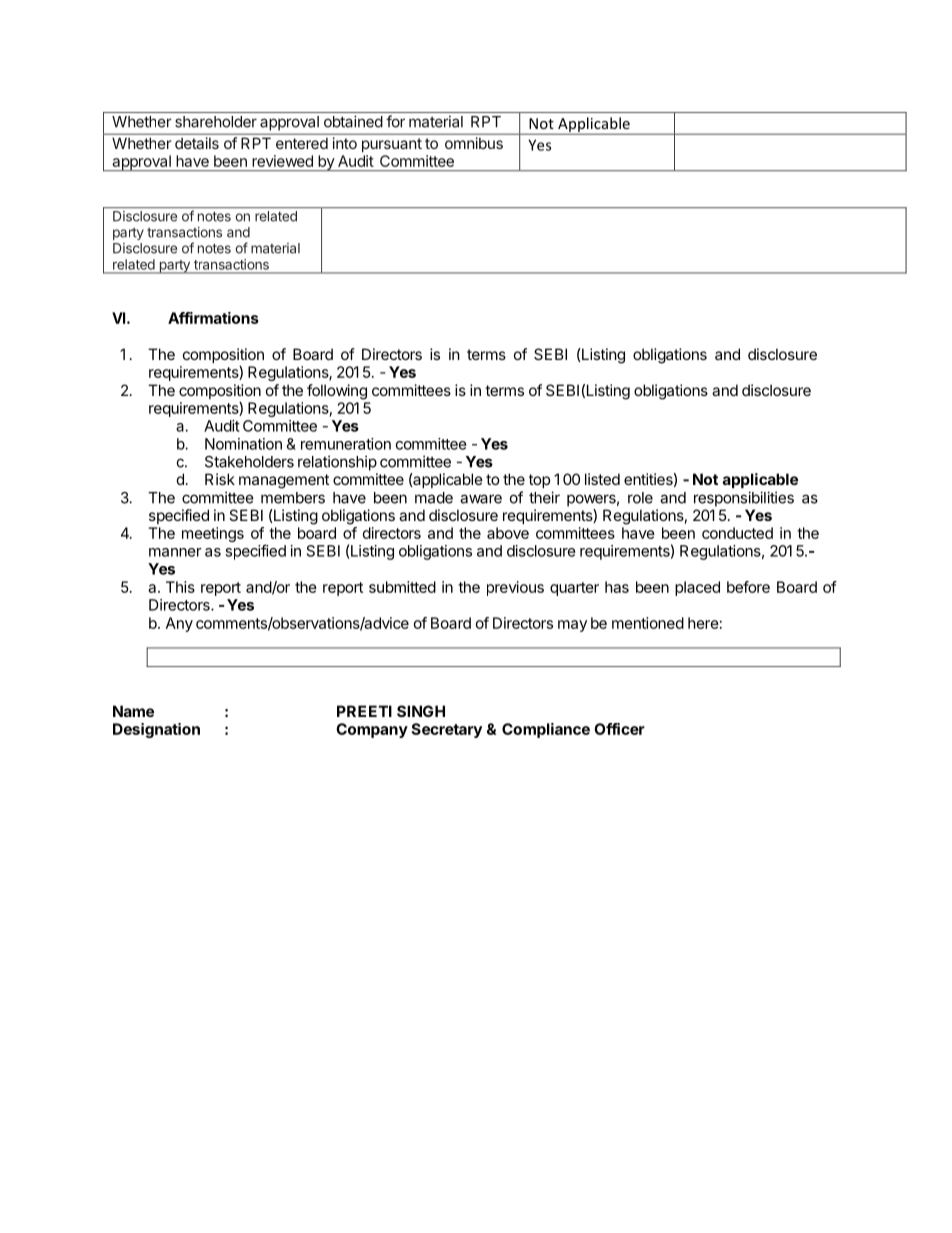 The width and height of the screenshot is (952, 1233). What do you see at coordinates (434, 498) in the screenshot?
I see `made` at bounding box center [434, 498].
